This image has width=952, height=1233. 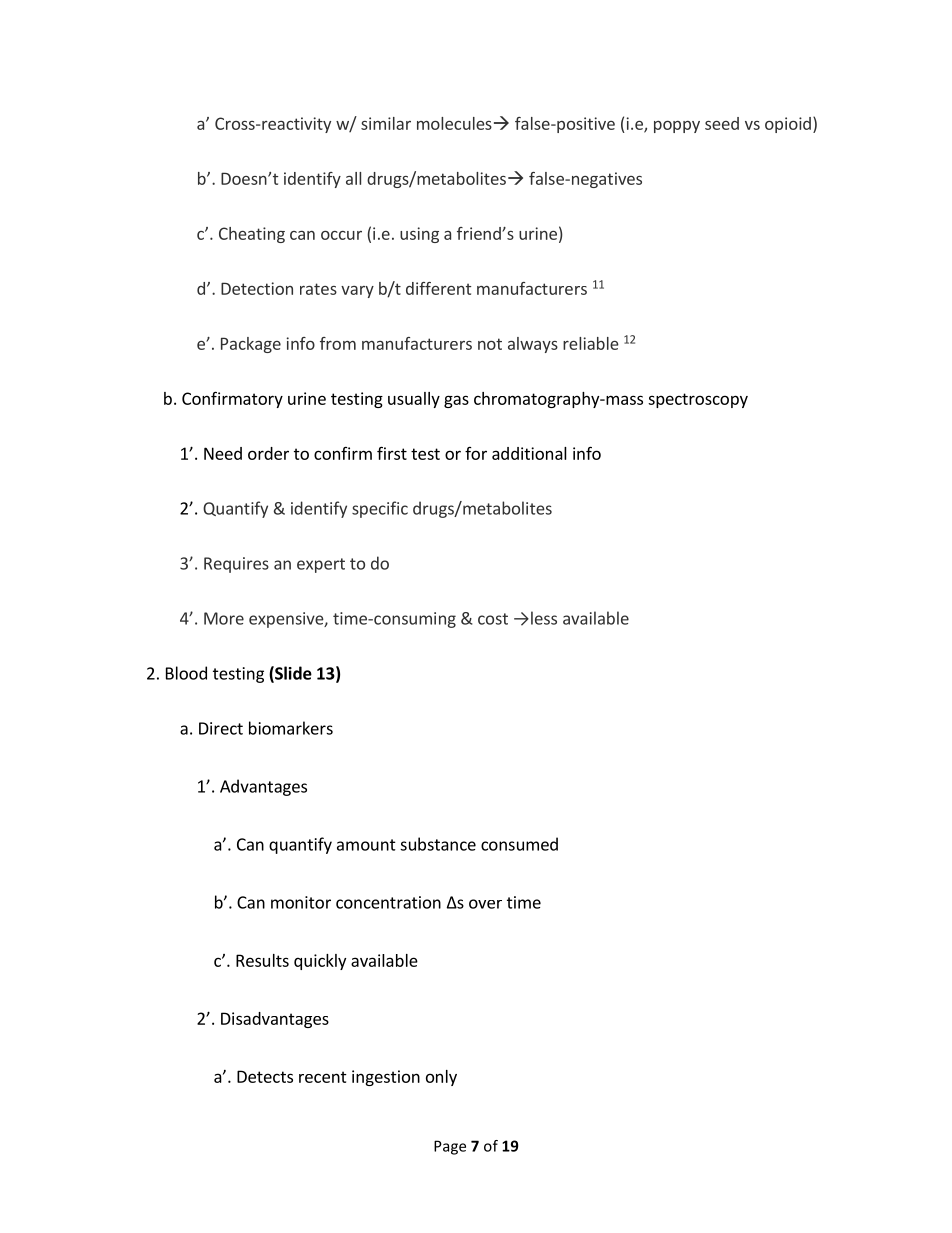 What do you see at coordinates (454, 123) in the image?
I see `molecules` at bounding box center [454, 123].
